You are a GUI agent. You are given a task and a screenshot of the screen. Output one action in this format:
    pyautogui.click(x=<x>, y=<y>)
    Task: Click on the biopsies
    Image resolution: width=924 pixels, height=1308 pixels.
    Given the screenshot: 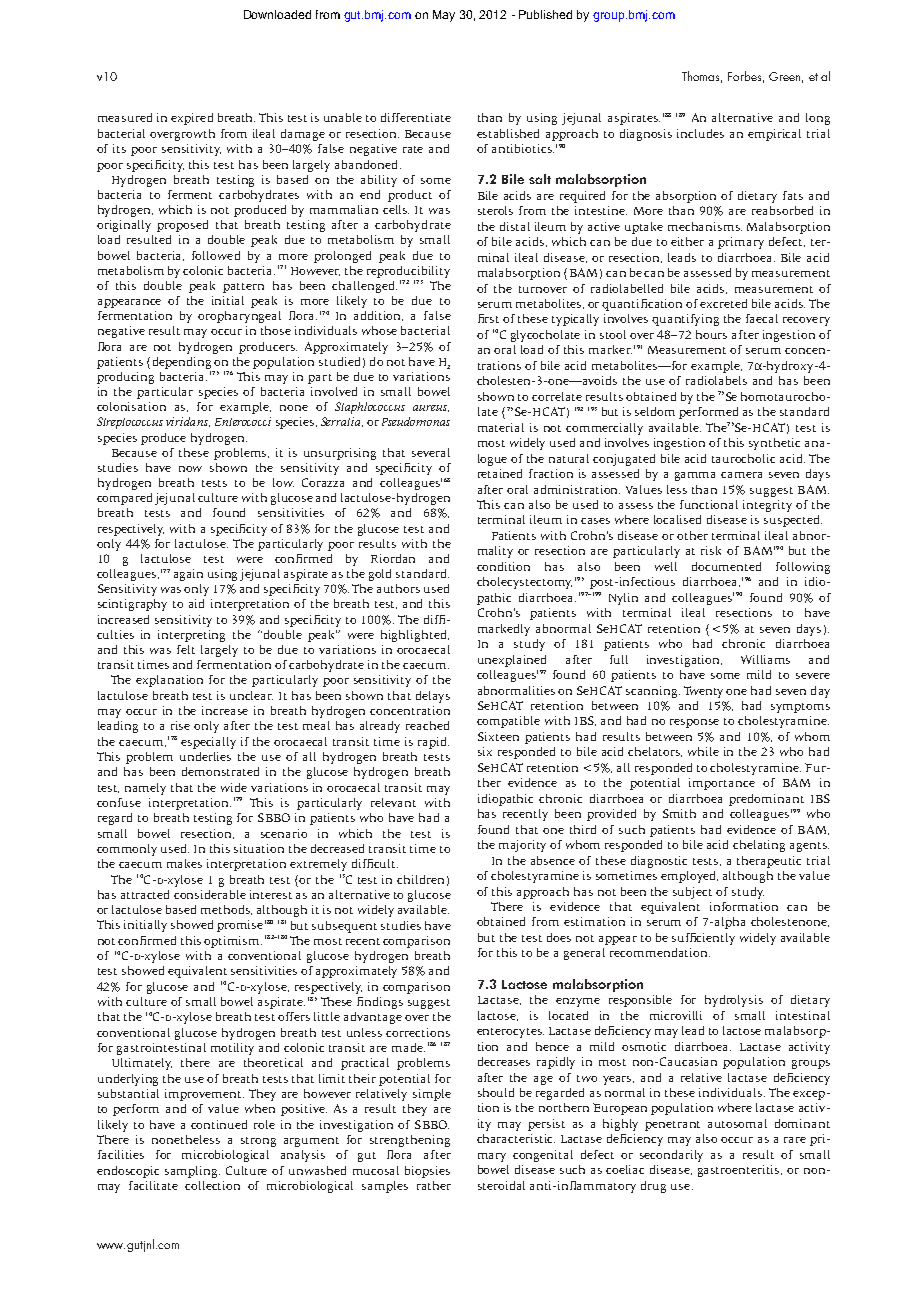 What is the action you would take?
    pyautogui.click(x=427, y=1172)
